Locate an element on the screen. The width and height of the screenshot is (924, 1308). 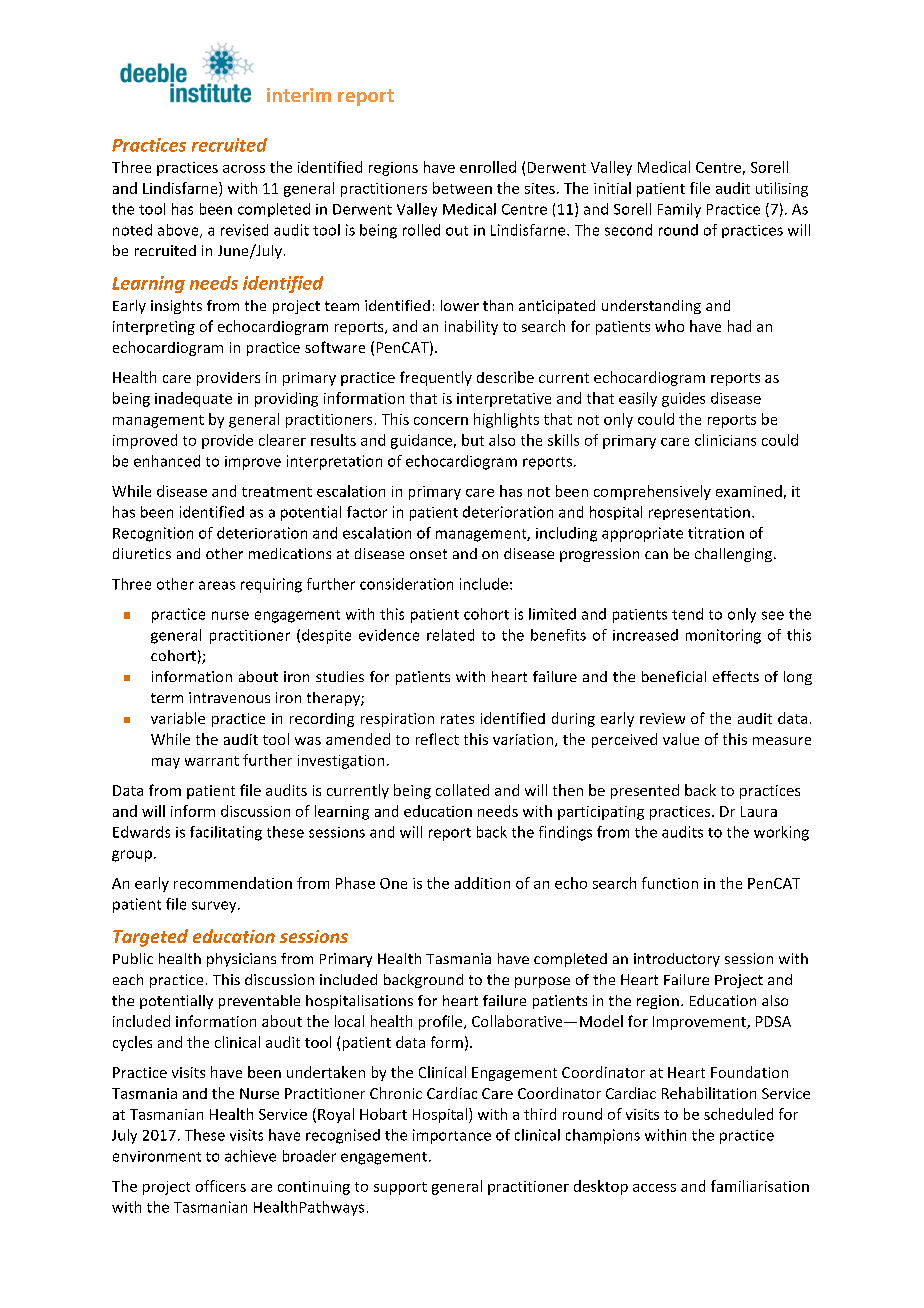
across is located at coordinates (244, 169).
